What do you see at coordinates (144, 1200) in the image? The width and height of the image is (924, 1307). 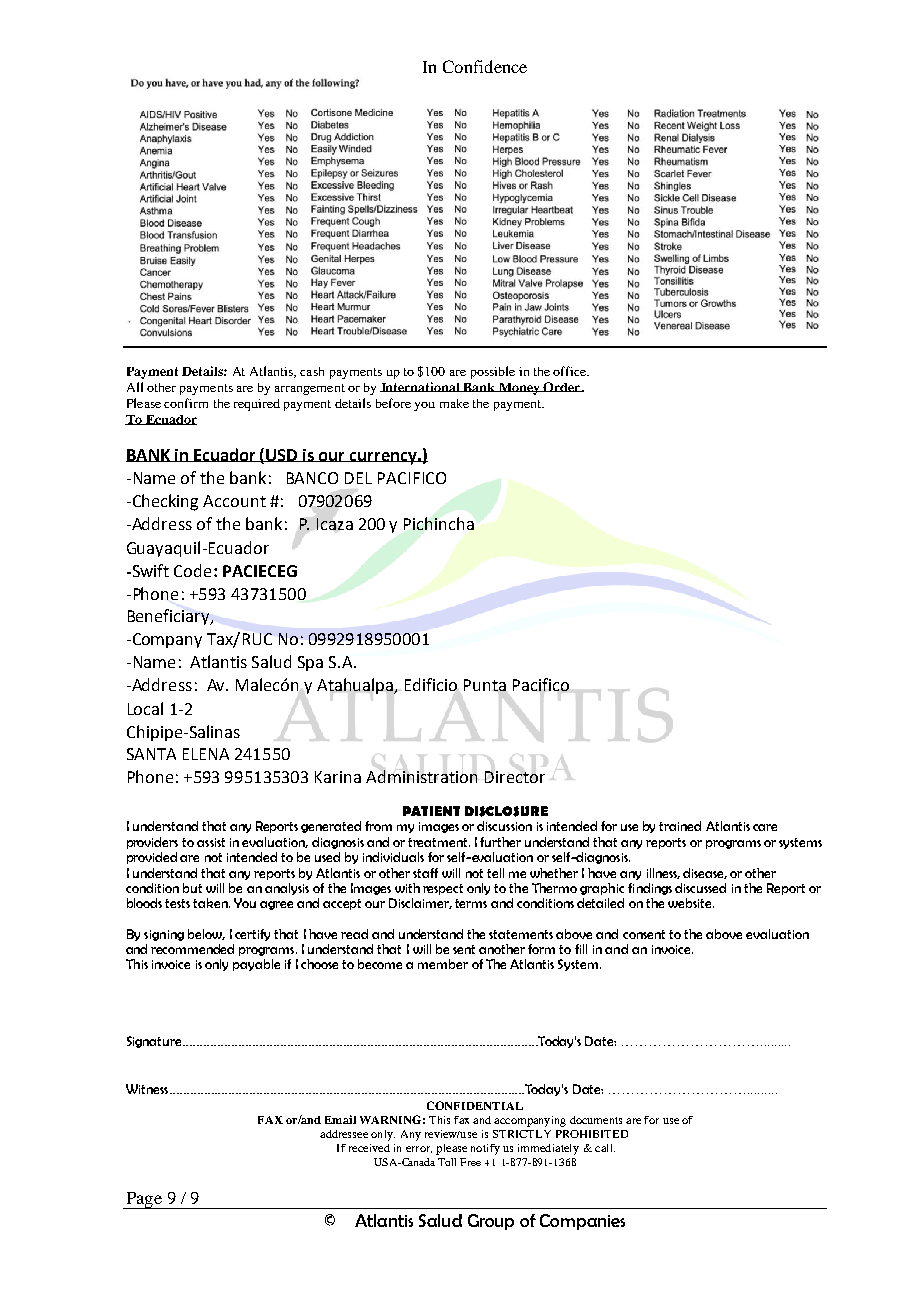 I see `Page` at bounding box center [144, 1200].
